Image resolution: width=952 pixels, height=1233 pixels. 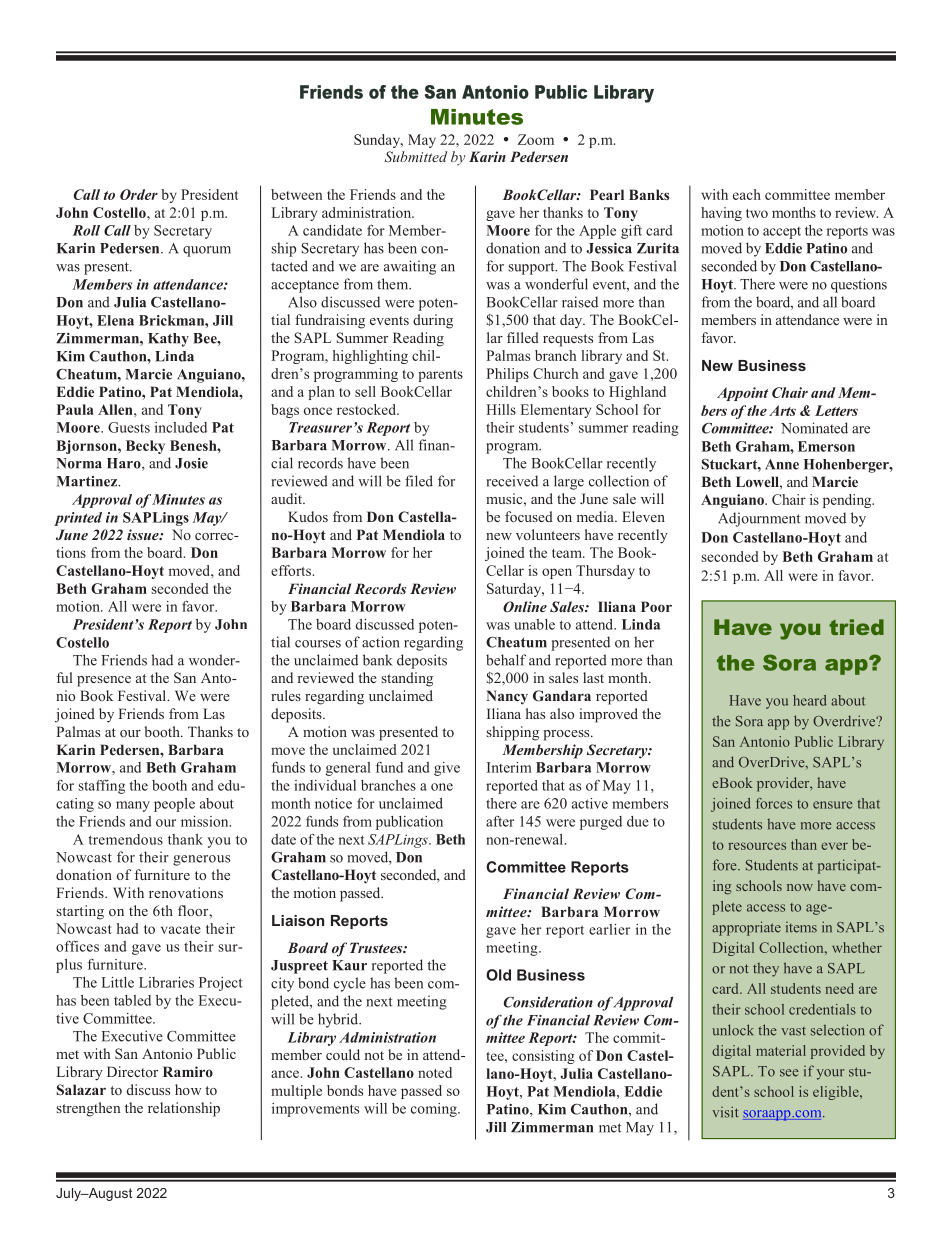 I want to click on each, so click(x=747, y=194).
